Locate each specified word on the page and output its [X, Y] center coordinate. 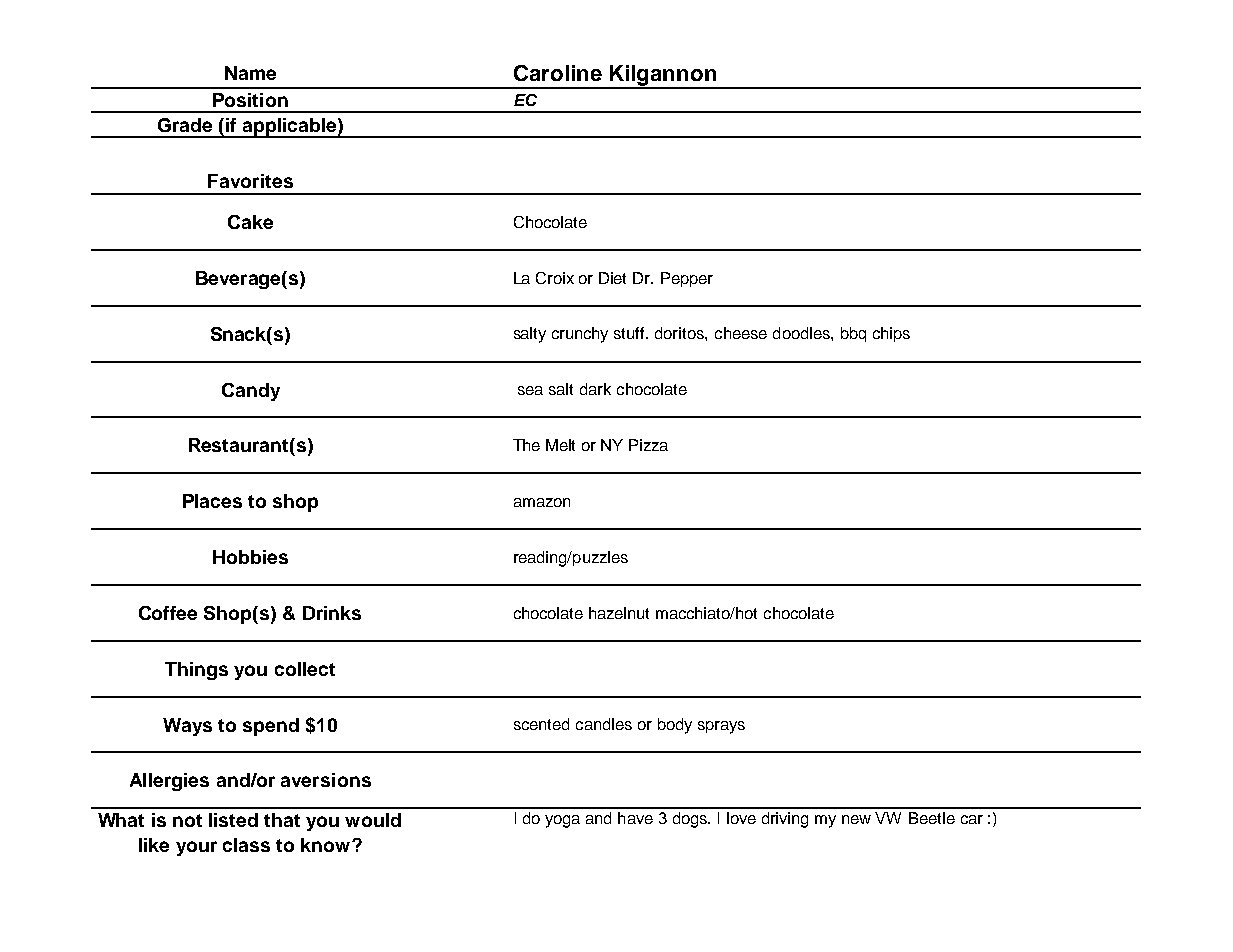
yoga [562, 821]
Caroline [558, 73]
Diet [612, 278]
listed [233, 820]
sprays [721, 727]
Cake [250, 222]
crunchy [580, 335]
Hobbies [250, 557]
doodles [802, 333]
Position [250, 100]
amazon [542, 502]
